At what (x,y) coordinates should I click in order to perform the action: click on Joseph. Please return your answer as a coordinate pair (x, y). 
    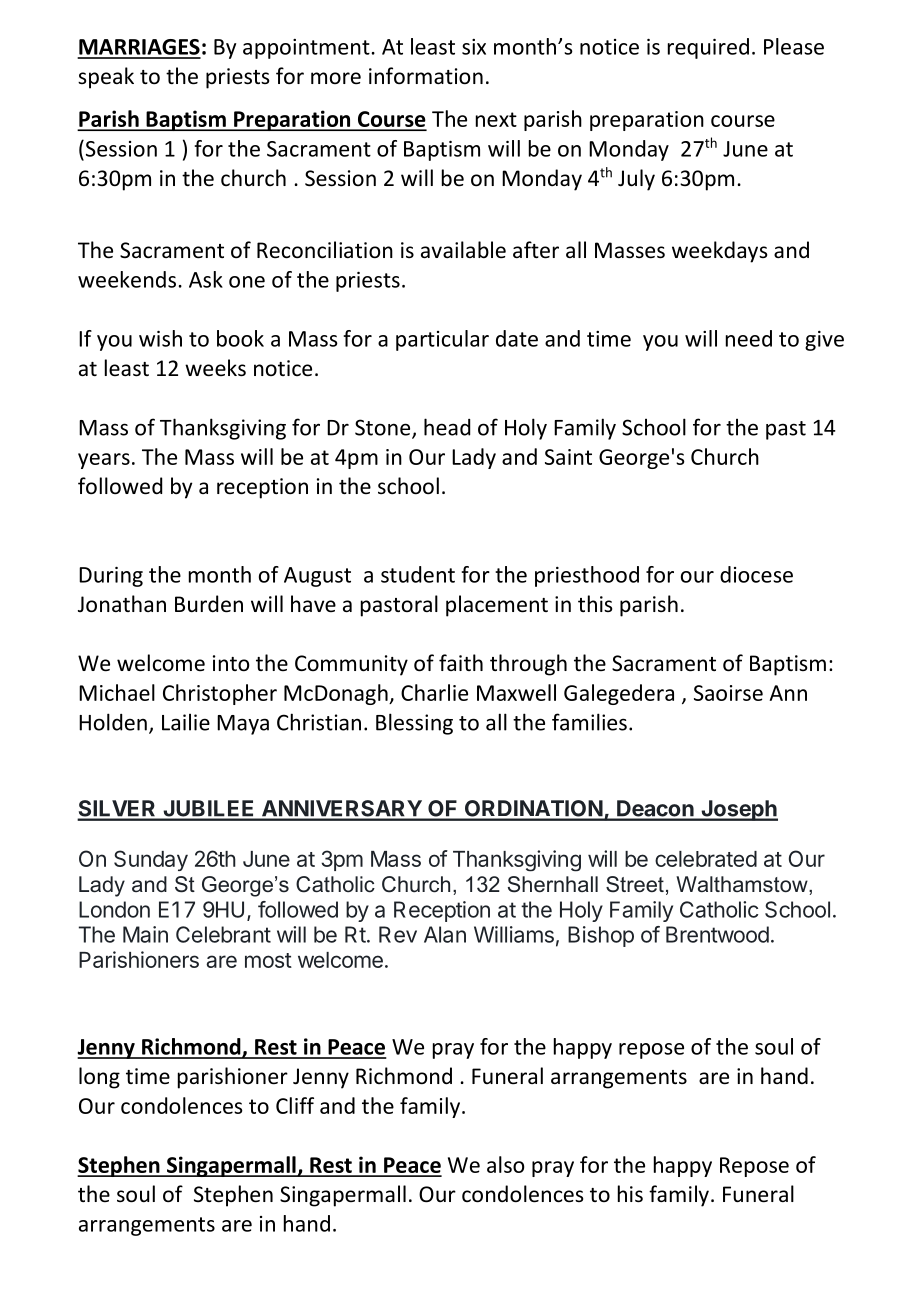
    Looking at the image, I should click on (738, 810).
